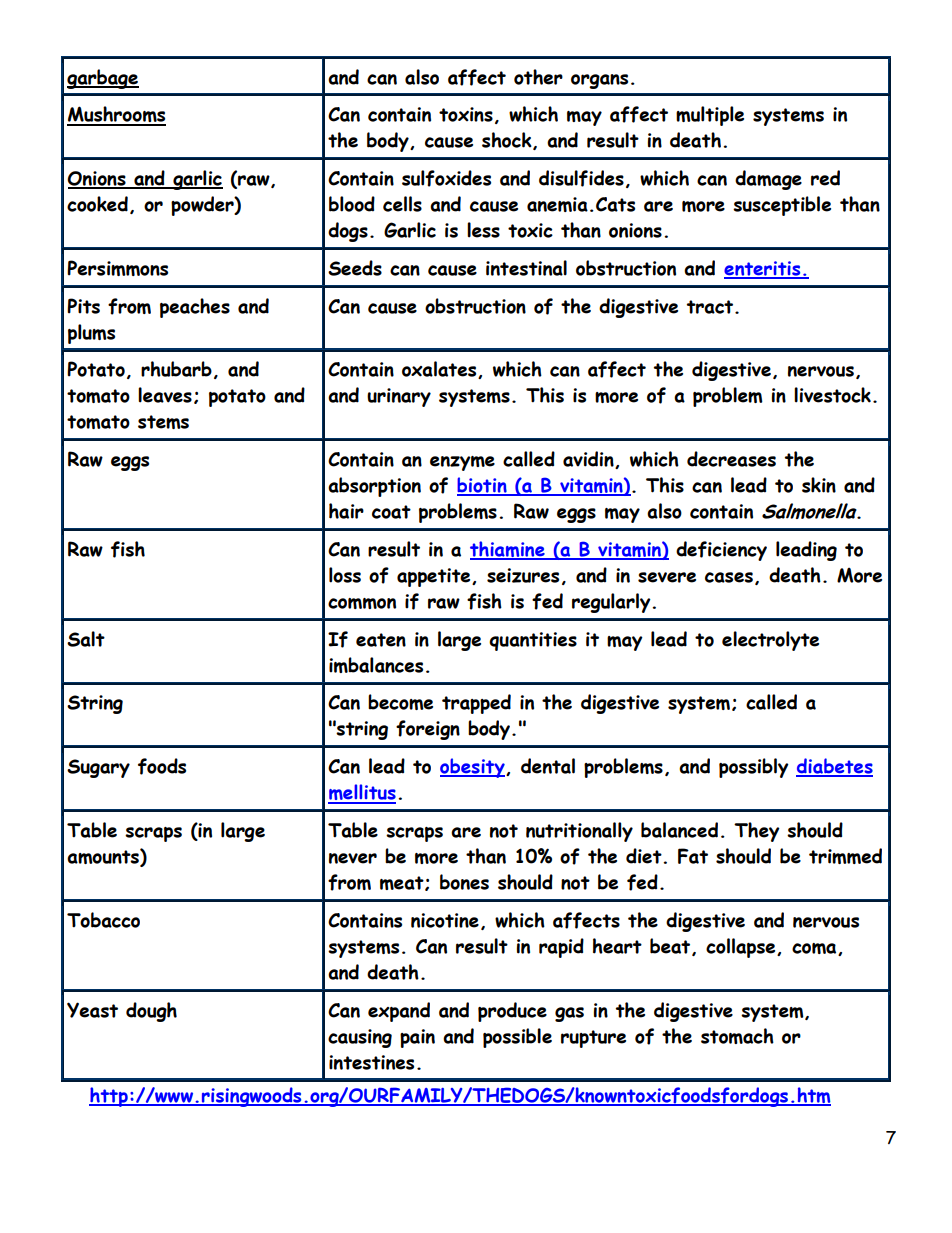 The width and height of the page is (952, 1233). I want to click on appetite, so click(435, 577).
